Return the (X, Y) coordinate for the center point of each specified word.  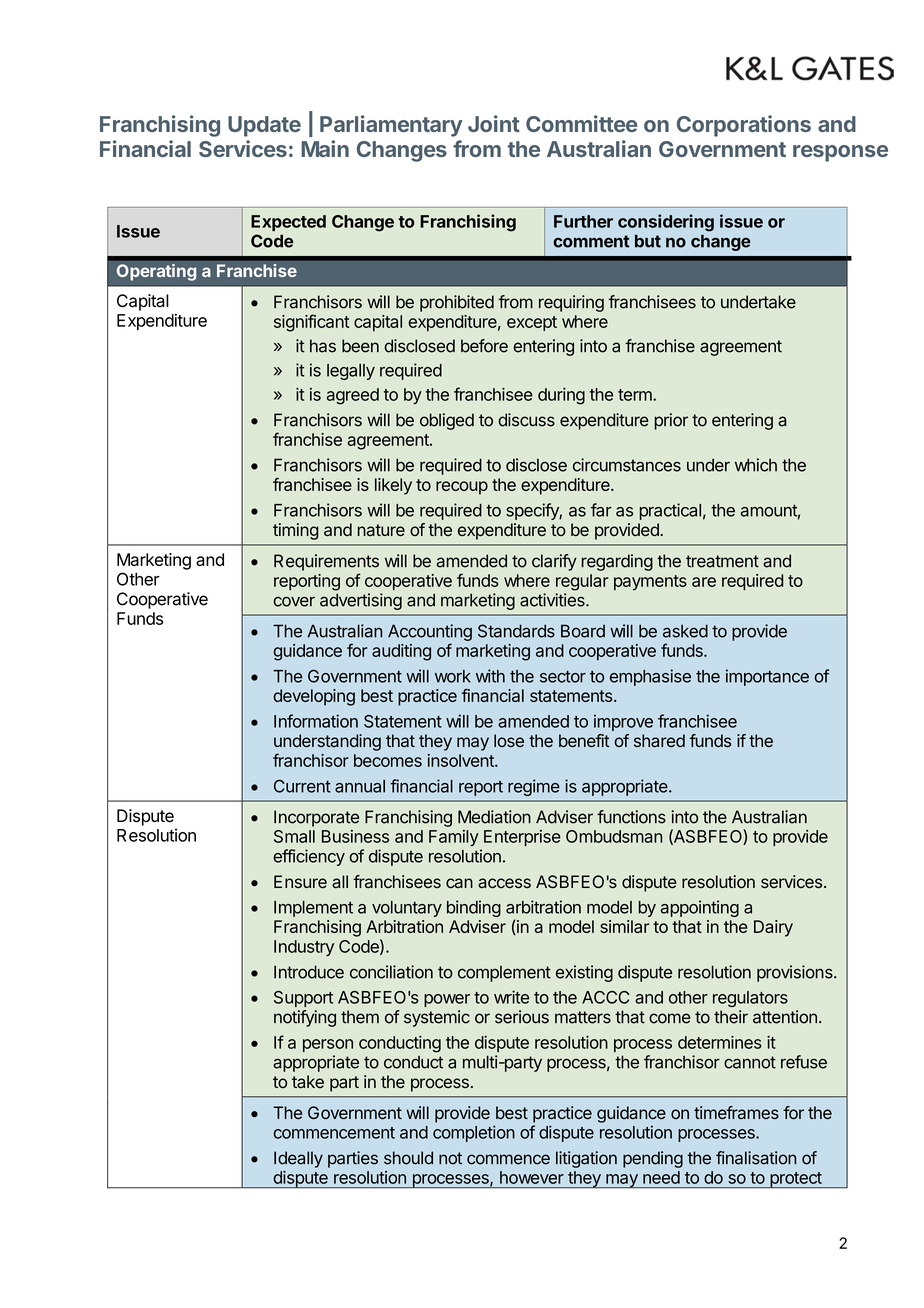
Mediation (494, 817)
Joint (494, 123)
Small (294, 836)
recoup (462, 488)
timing (296, 531)
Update (264, 126)
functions (631, 817)
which (756, 465)
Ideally (298, 1159)
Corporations (744, 126)
